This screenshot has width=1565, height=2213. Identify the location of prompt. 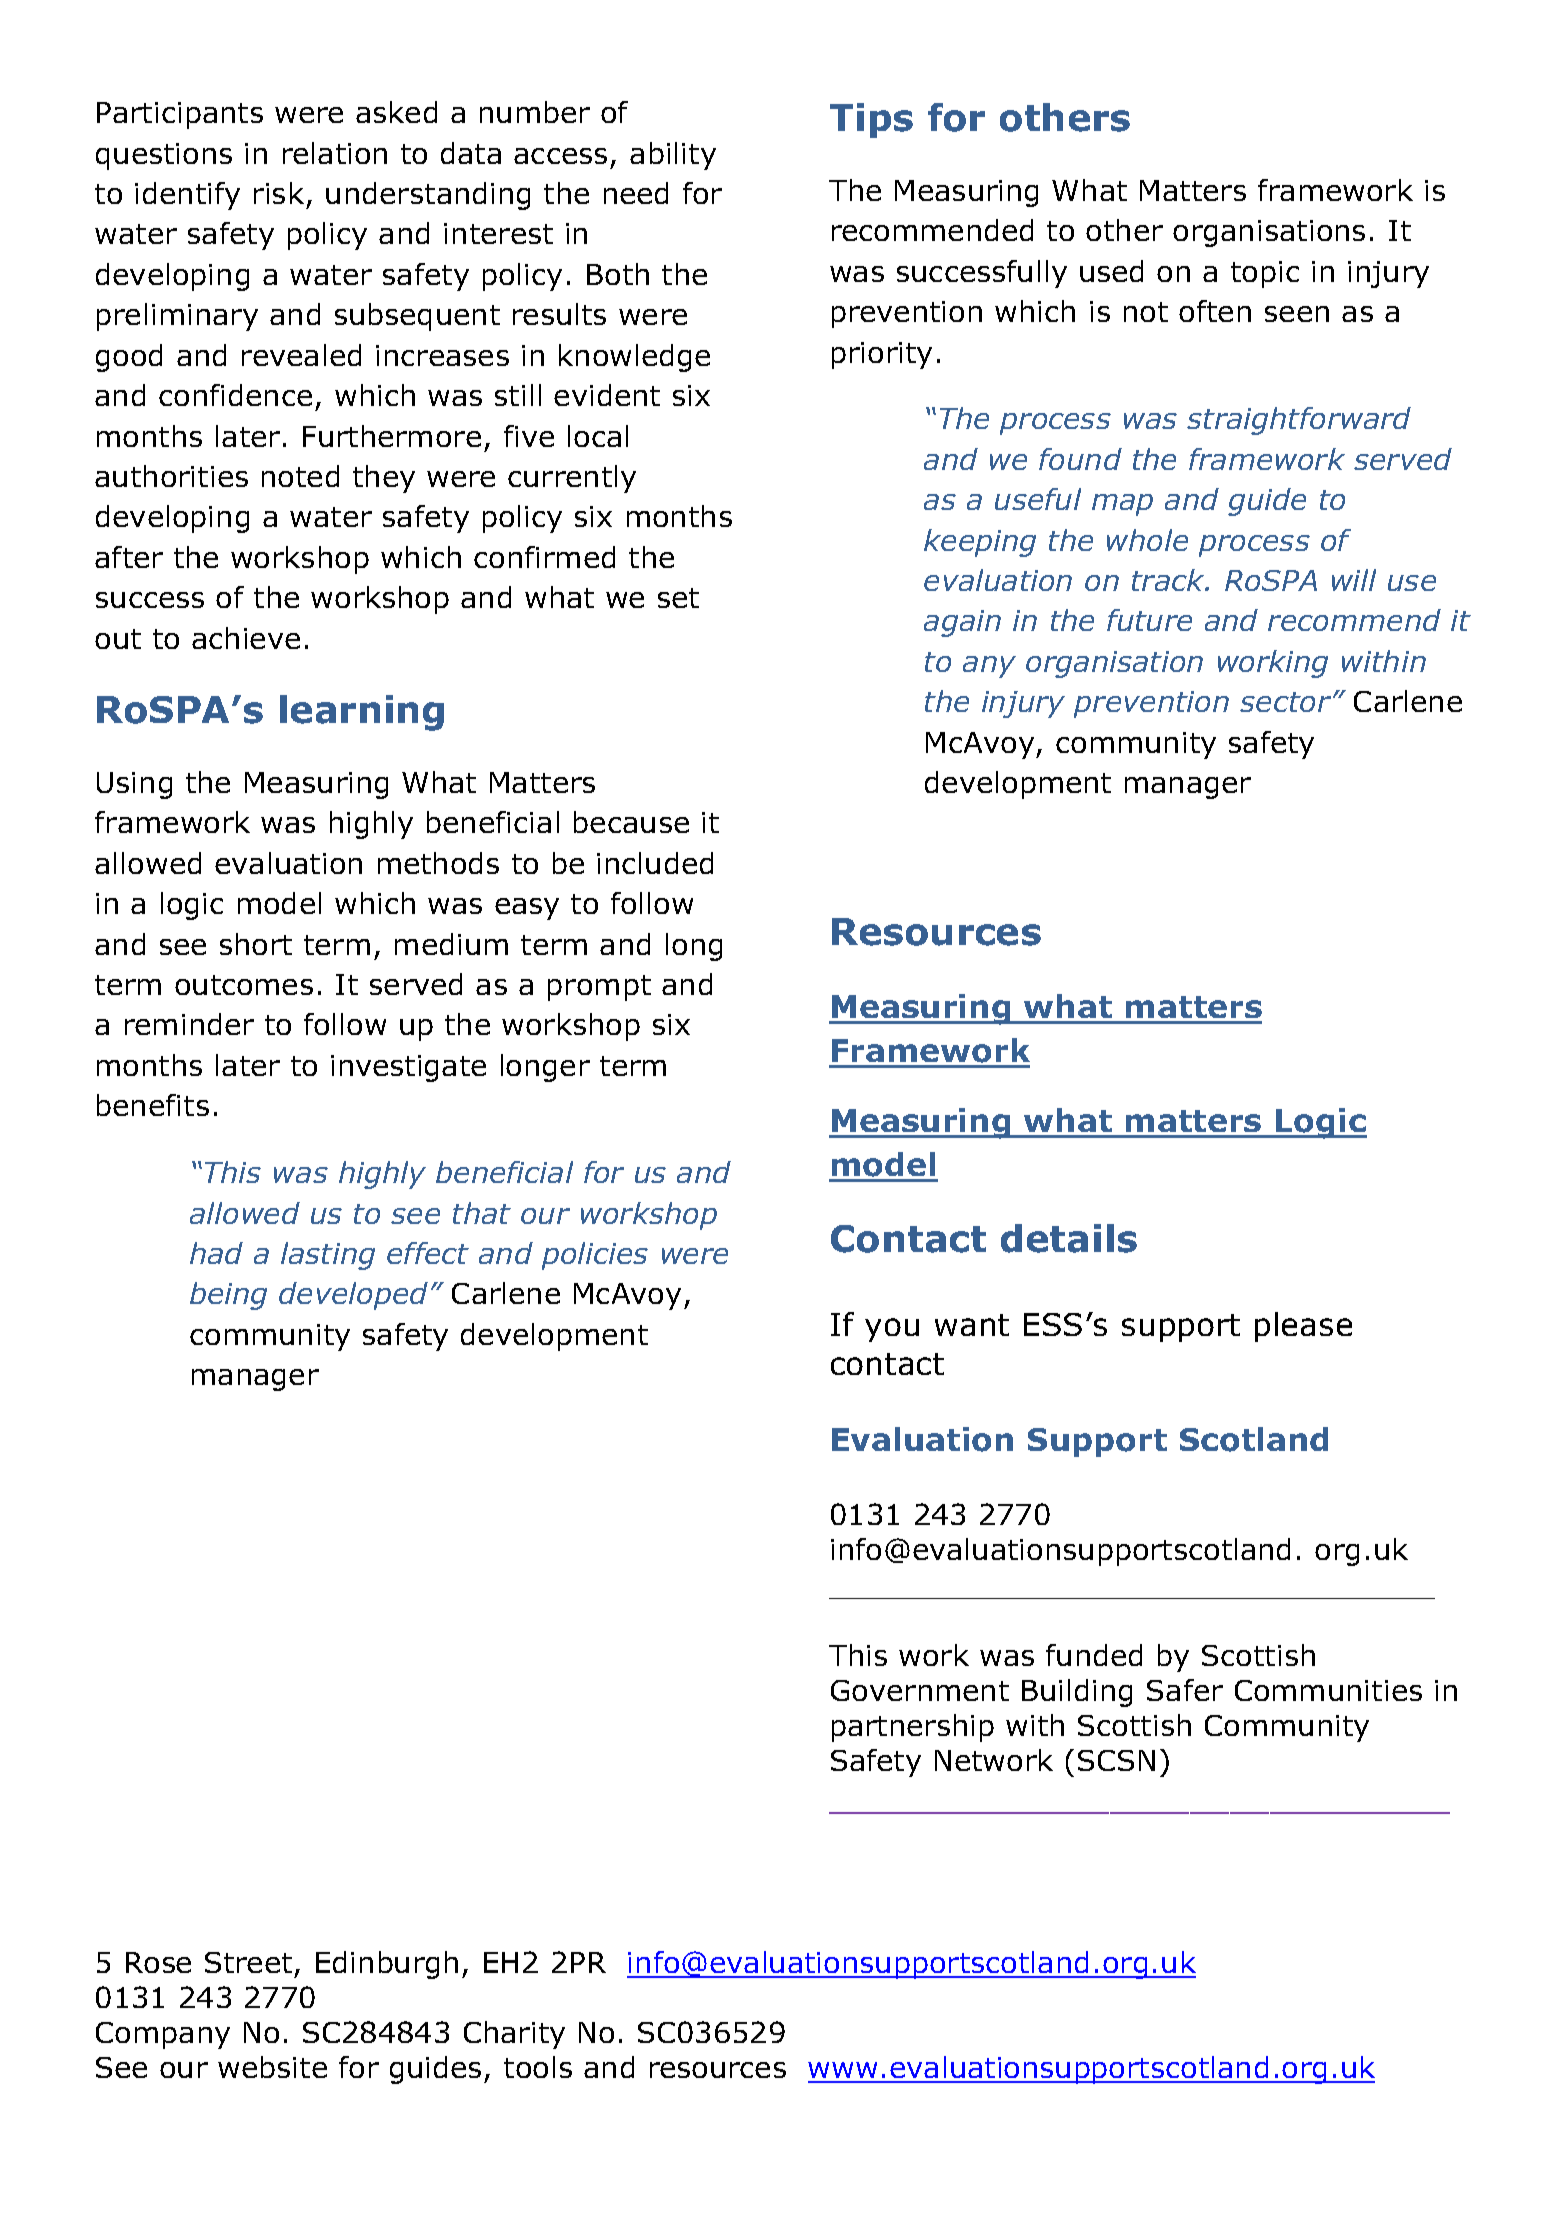
(599, 988).
